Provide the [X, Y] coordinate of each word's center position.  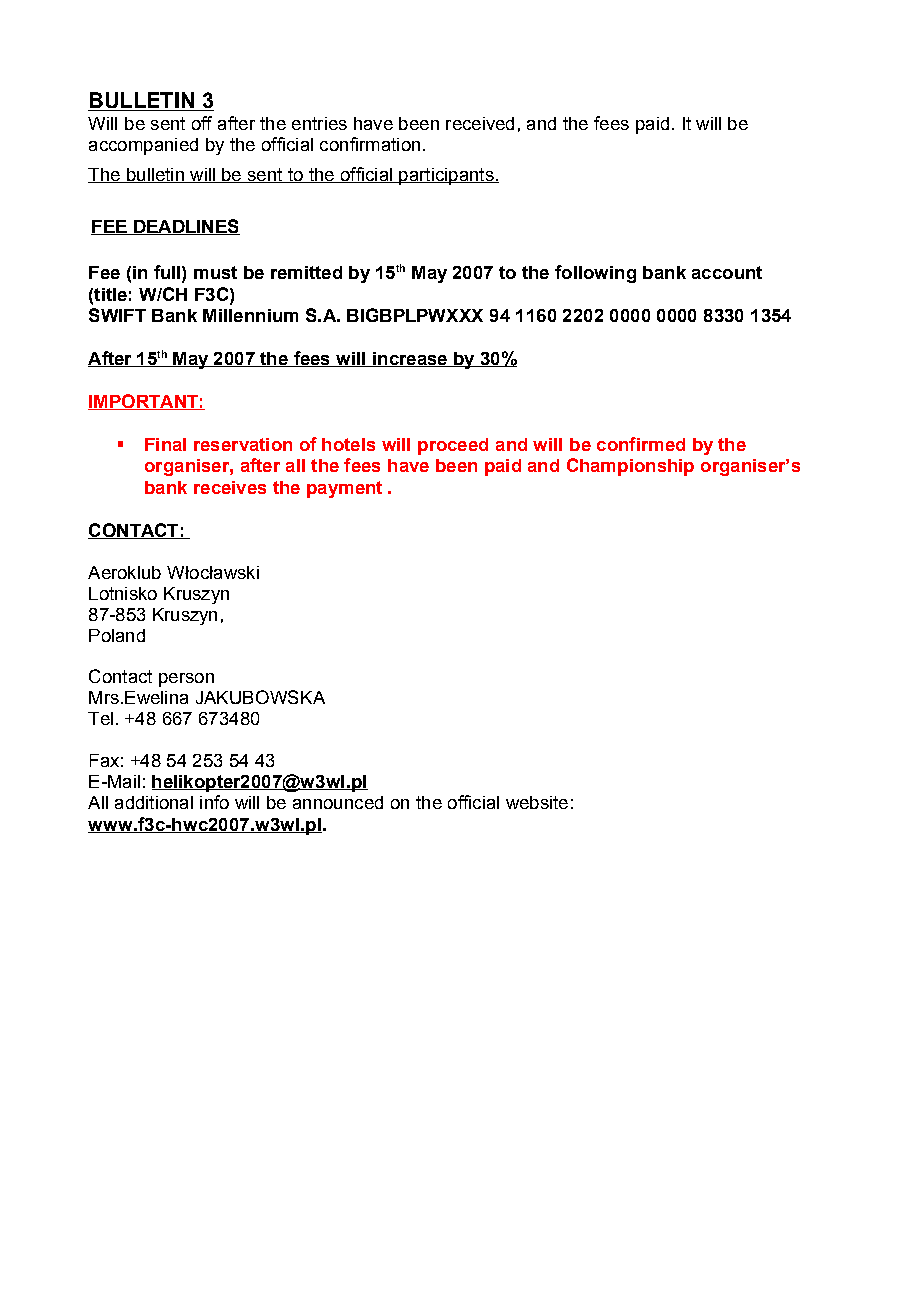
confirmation [370, 144]
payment [344, 489]
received [480, 123]
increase [410, 359]
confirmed [641, 444]
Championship [630, 467]
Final [165, 444]
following [595, 274]
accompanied [143, 146]
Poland [117, 635]
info [214, 802]
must [215, 272]
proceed [453, 446]
